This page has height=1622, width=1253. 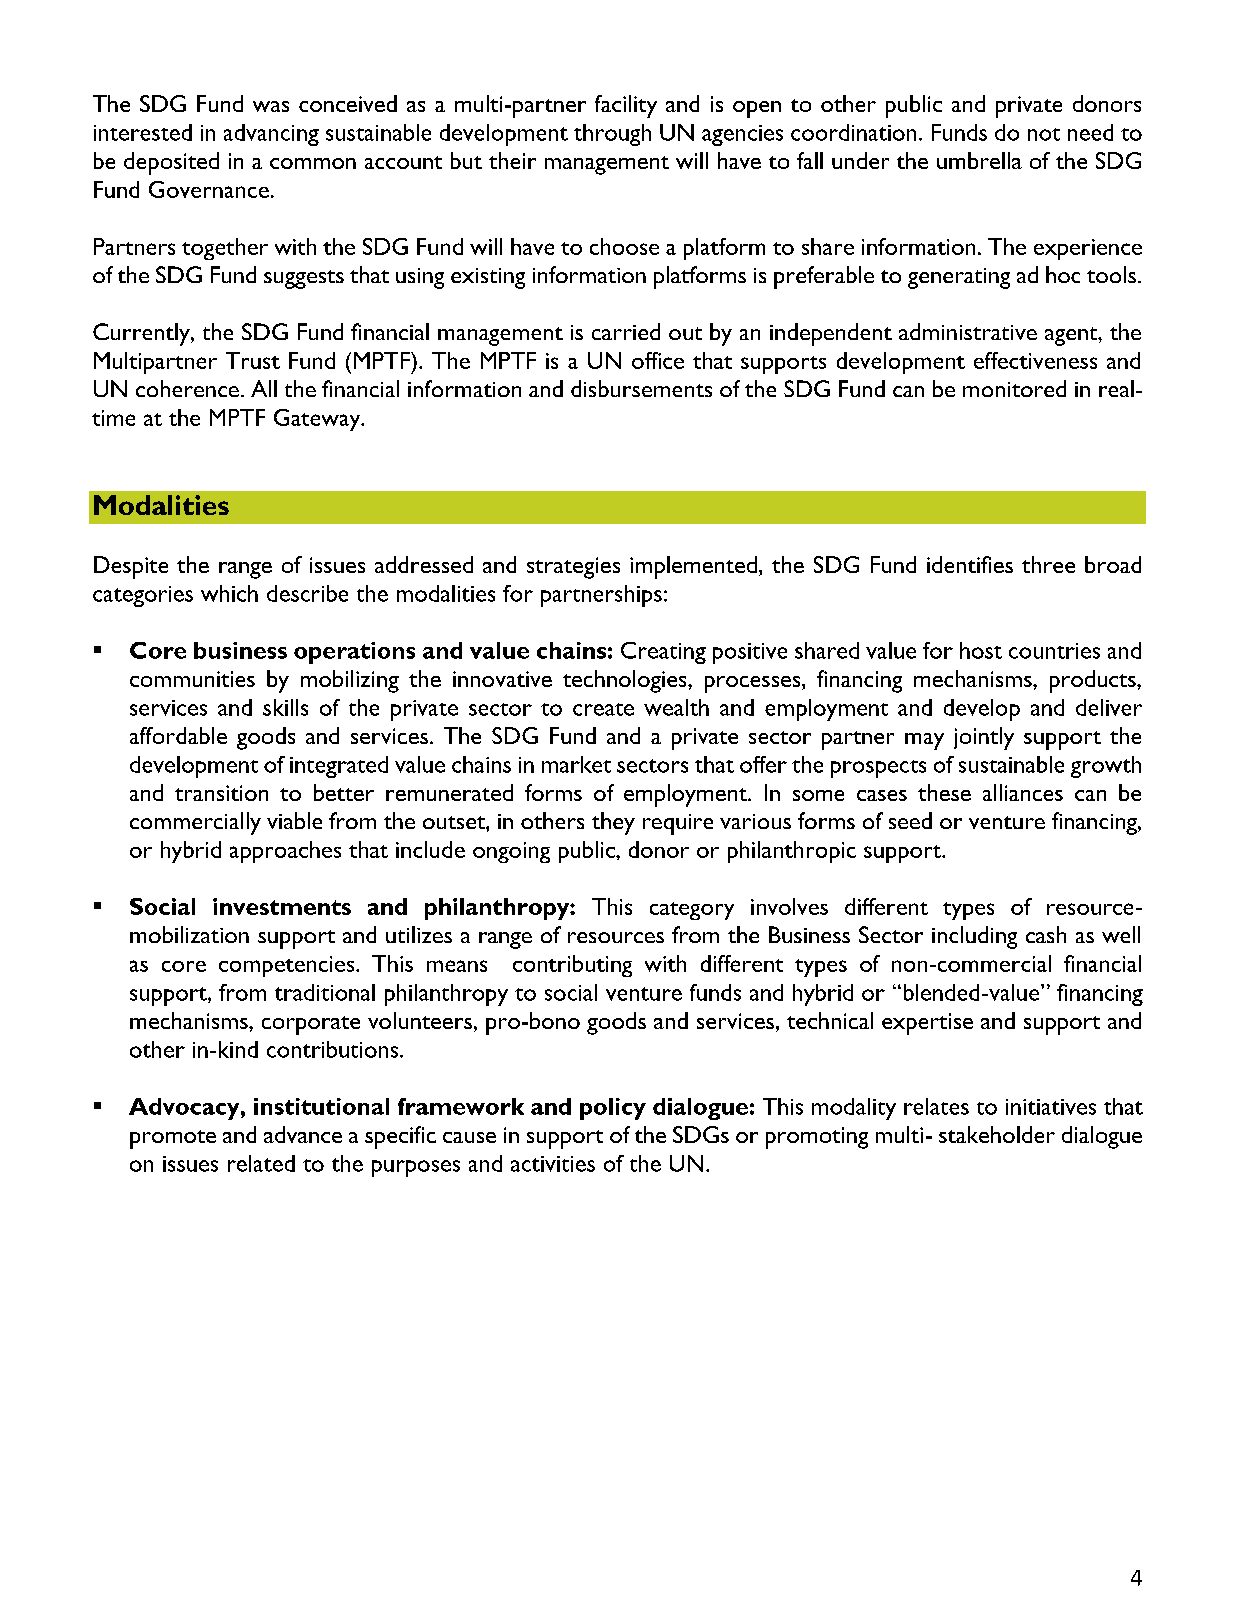 What do you see at coordinates (641, 388) in the page?
I see `disbursements` at bounding box center [641, 388].
